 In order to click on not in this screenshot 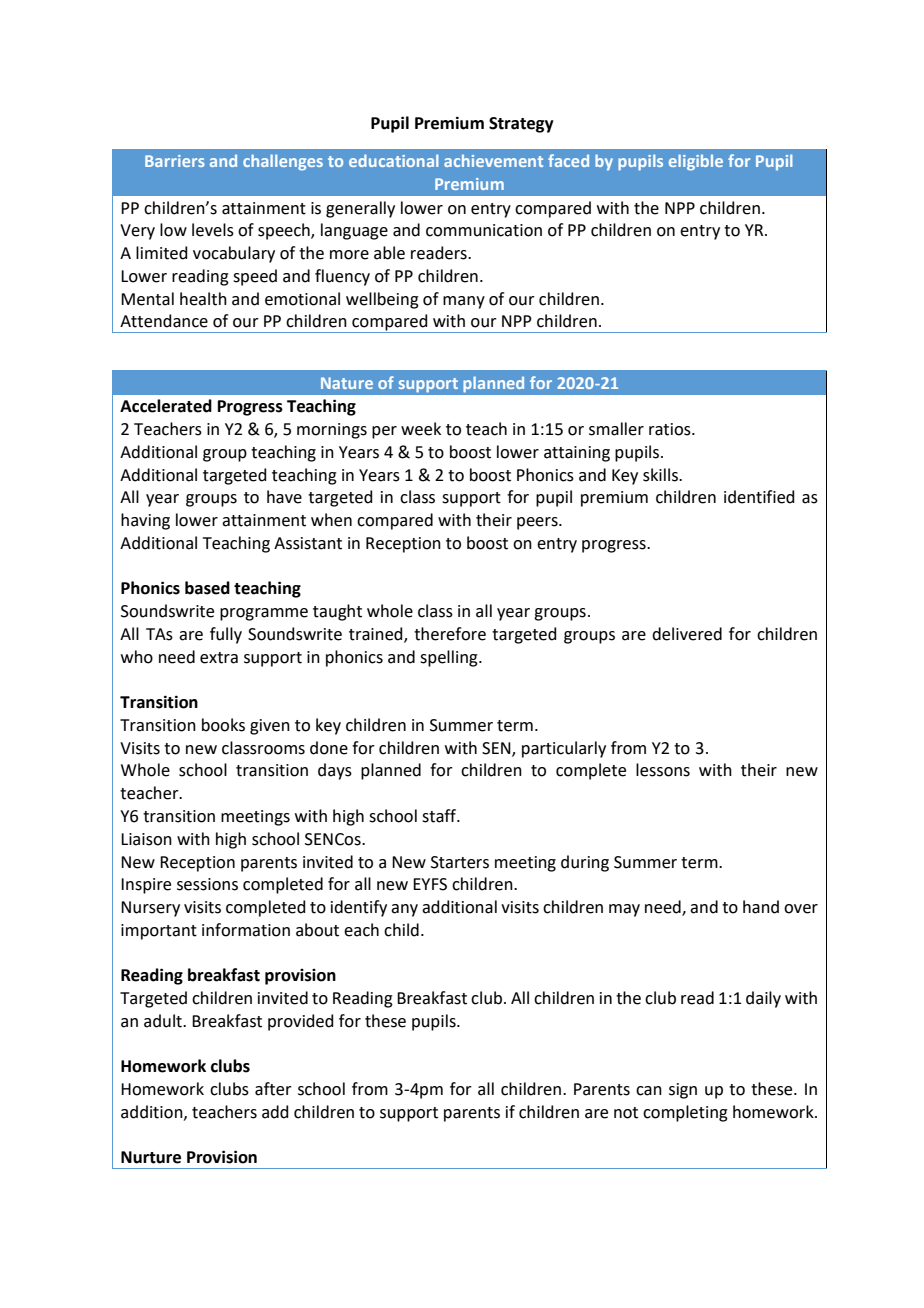, I will do `click(626, 1113)`.
